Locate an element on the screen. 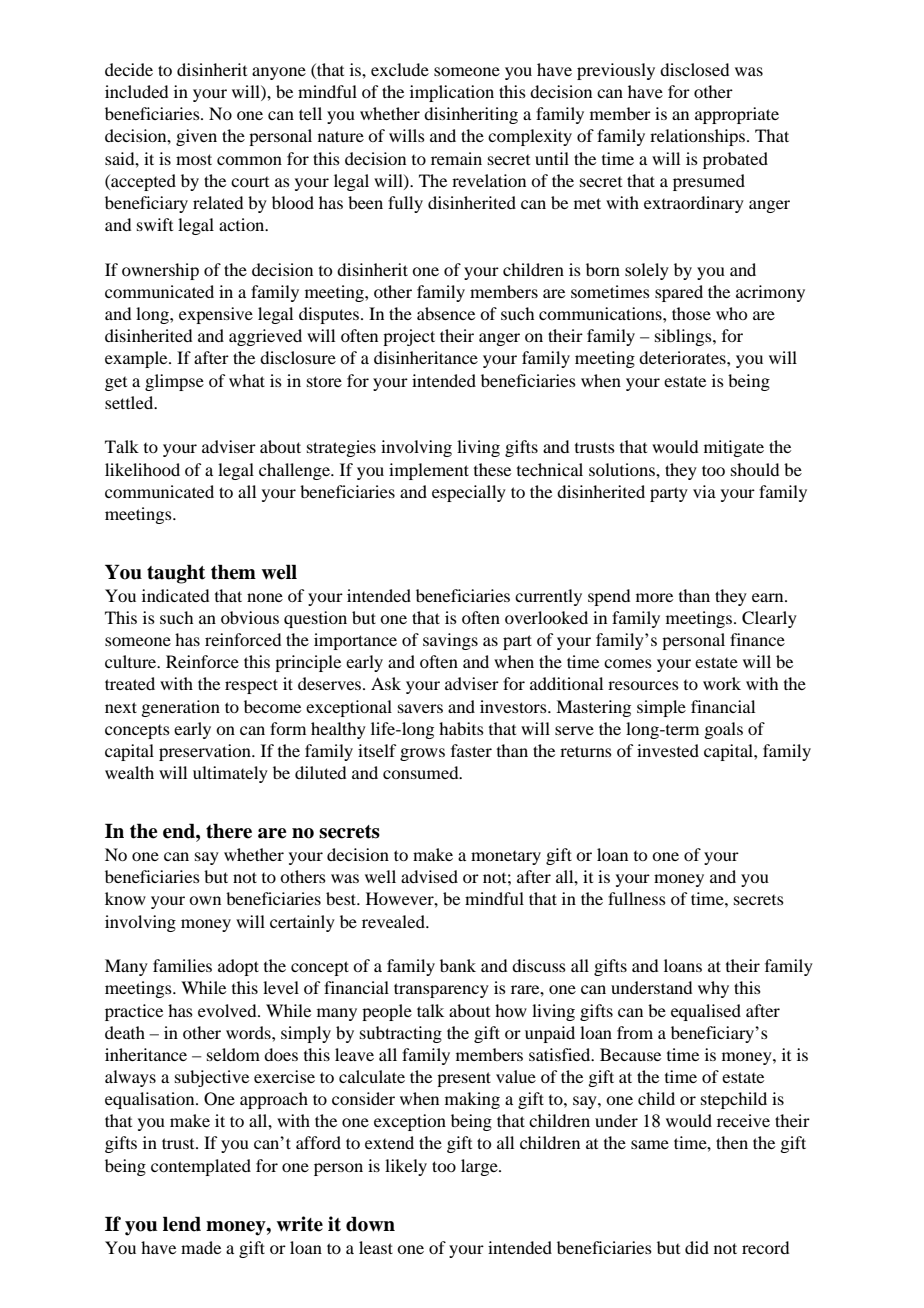  given is located at coordinates (196, 137).
